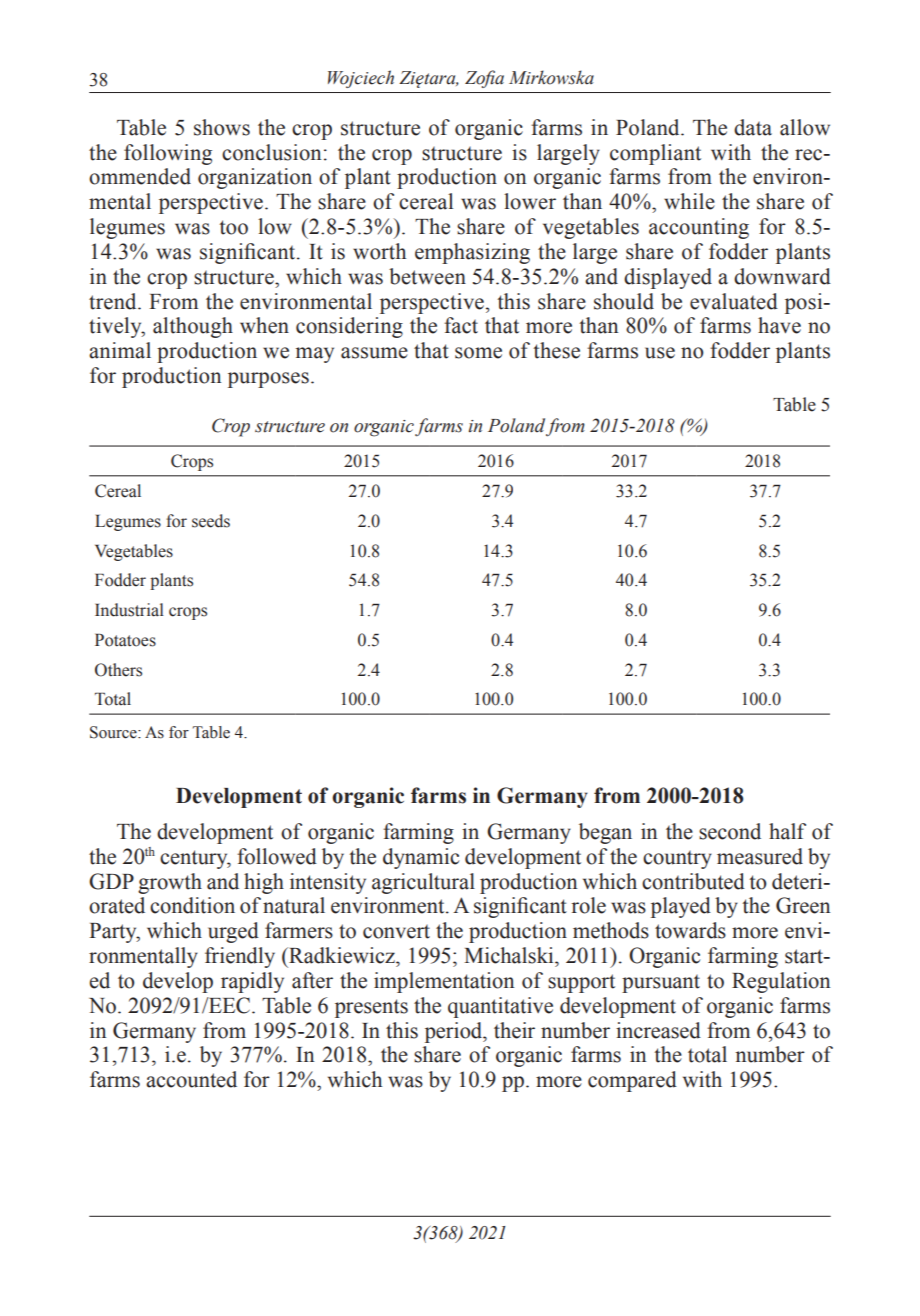 This screenshot has width=920, height=1316. Describe the element at coordinates (361, 79) in the screenshot. I see `Wojciech` at that location.
